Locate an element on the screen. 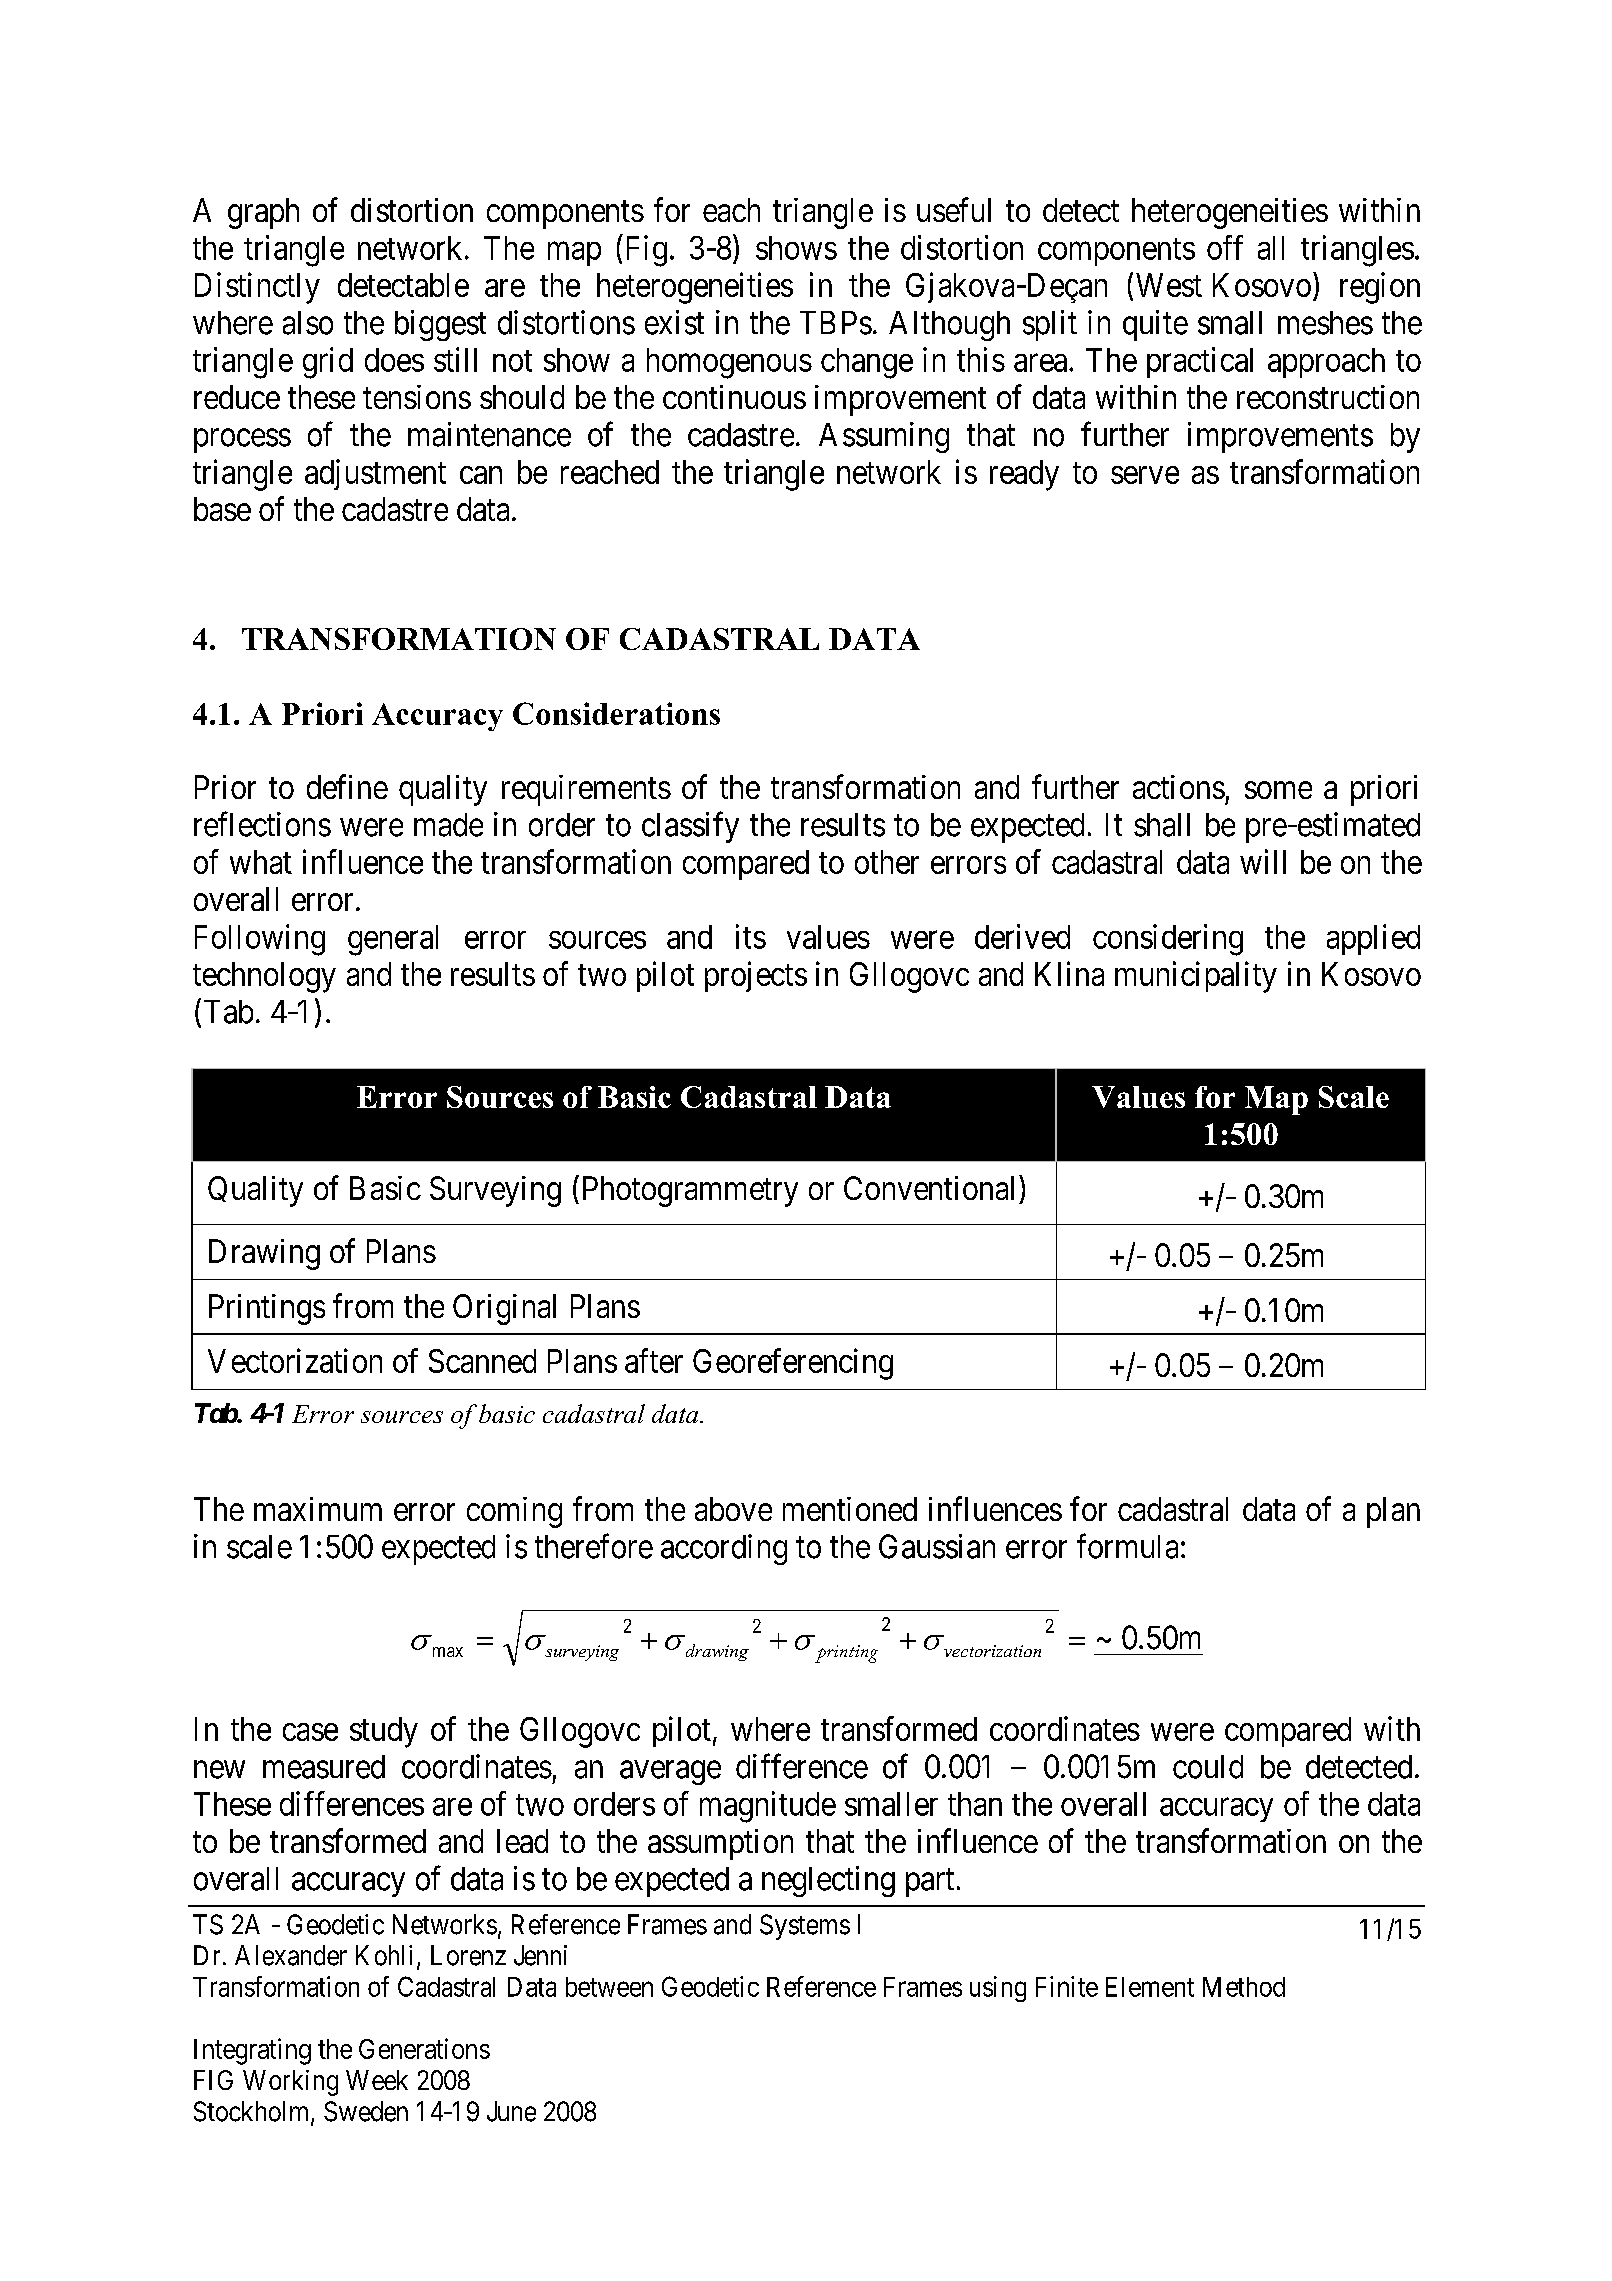 The width and height of the screenshot is (1612, 2281). also is located at coordinates (308, 323).
